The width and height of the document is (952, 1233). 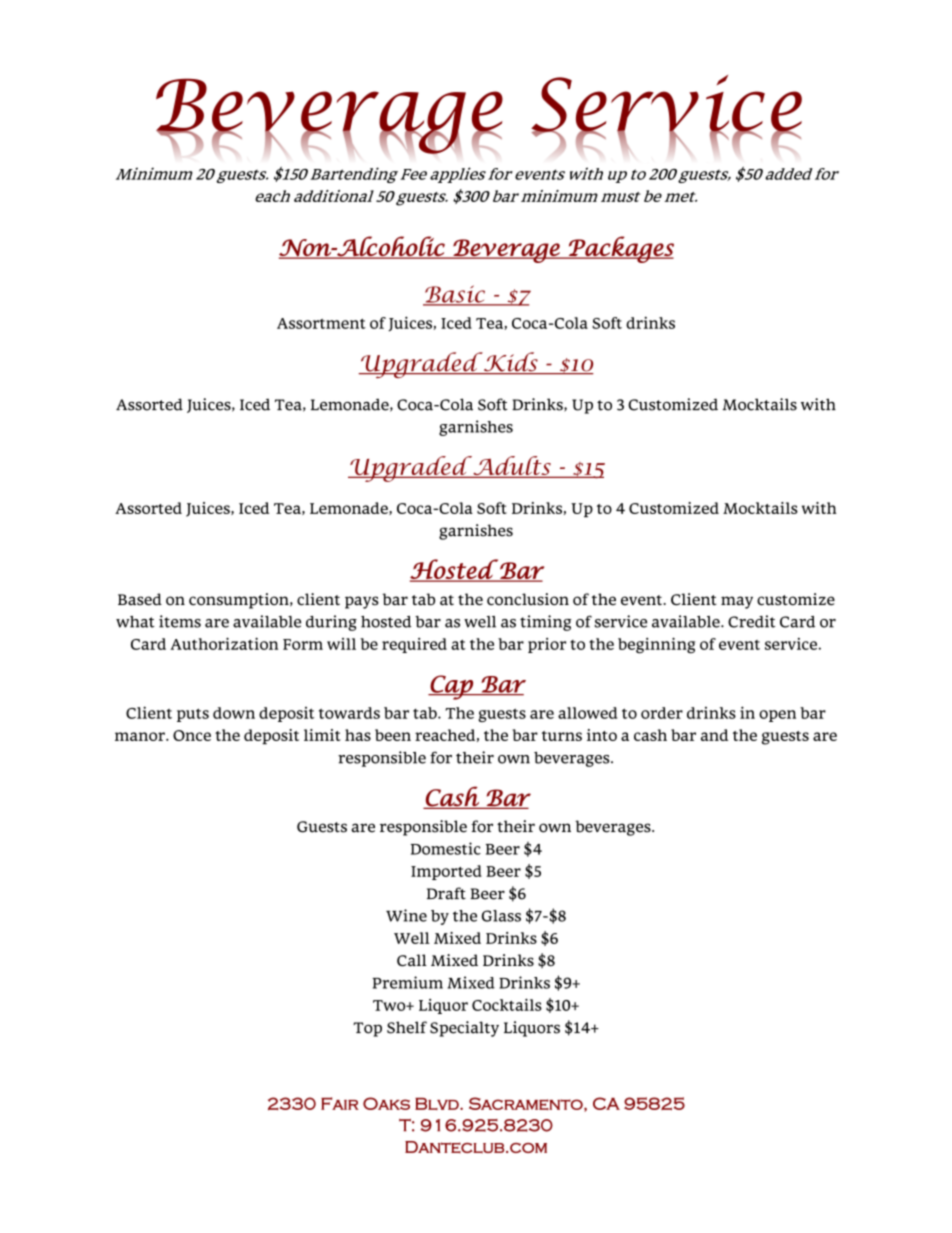 What do you see at coordinates (321, 323) in the document?
I see `Assortment` at bounding box center [321, 323].
